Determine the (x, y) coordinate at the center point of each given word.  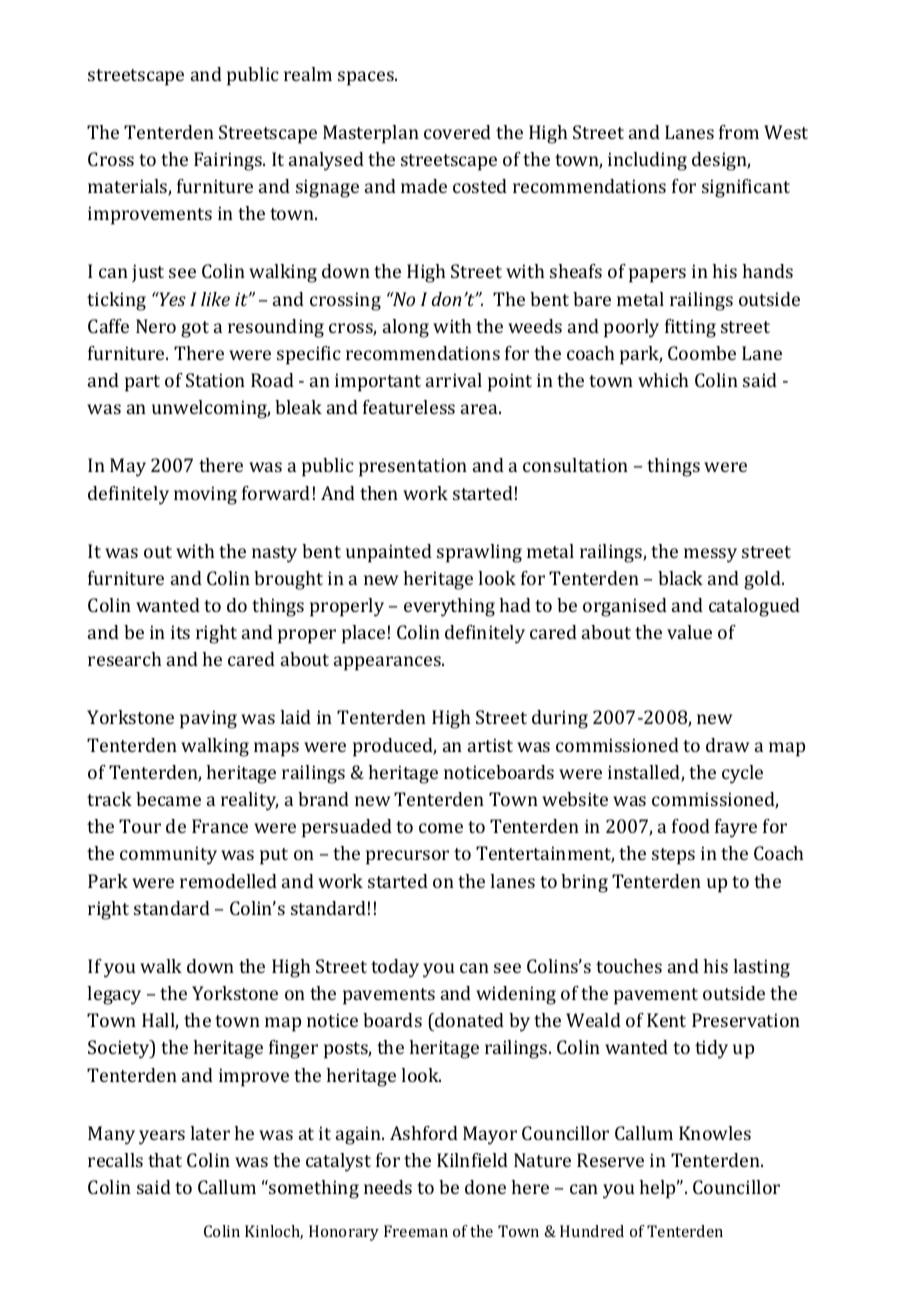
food (691, 826)
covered (457, 132)
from (739, 132)
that (165, 1160)
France (220, 826)
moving (205, 495)
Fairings (229, 161)
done (485, 1187)
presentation (413, 467)
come (441, 828)
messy (710, 555)
